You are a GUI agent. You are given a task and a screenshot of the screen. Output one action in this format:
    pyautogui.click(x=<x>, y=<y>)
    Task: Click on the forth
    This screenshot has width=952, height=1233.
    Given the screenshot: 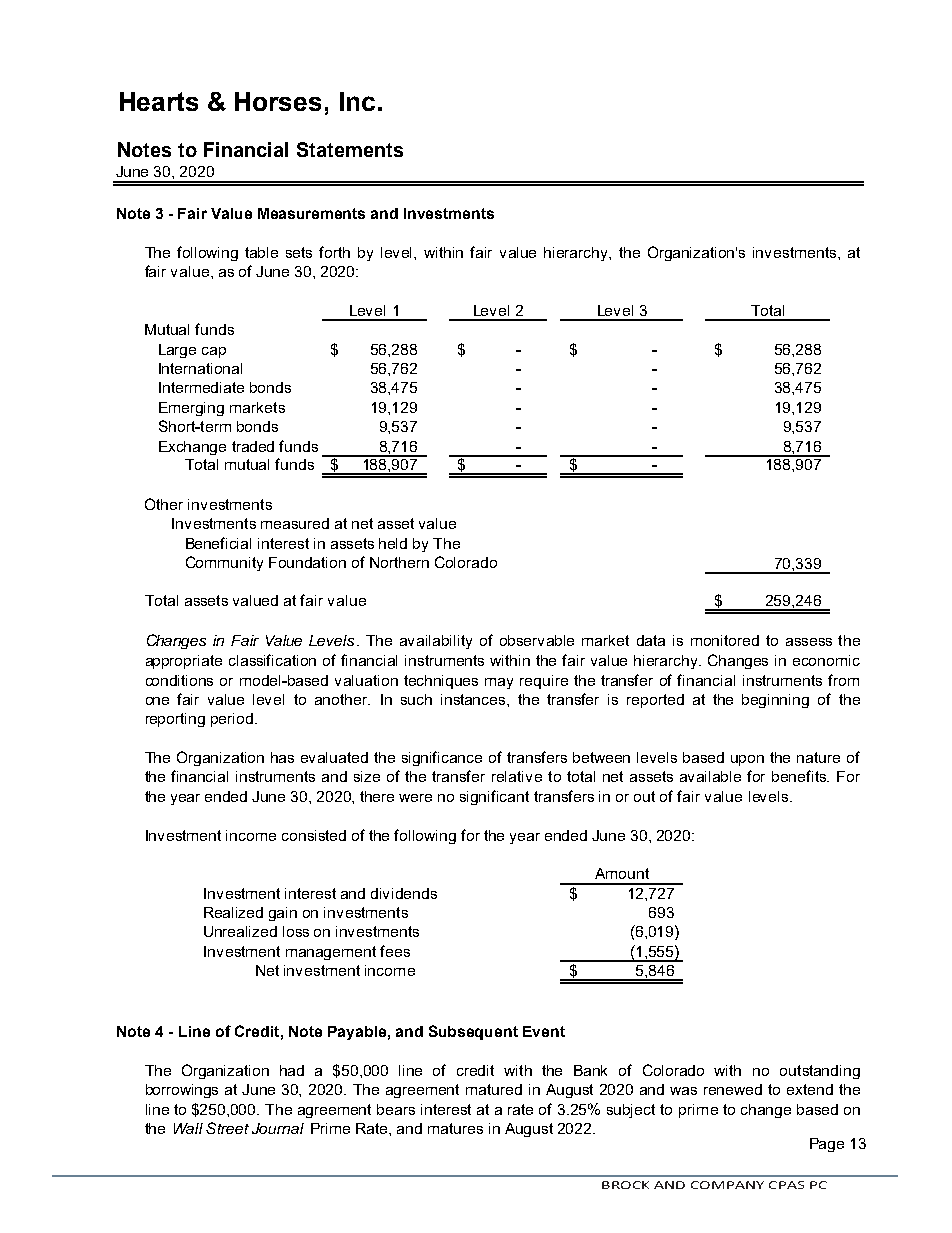 What is the action you would take?
    pyautogui.click(x=334, y=252)
